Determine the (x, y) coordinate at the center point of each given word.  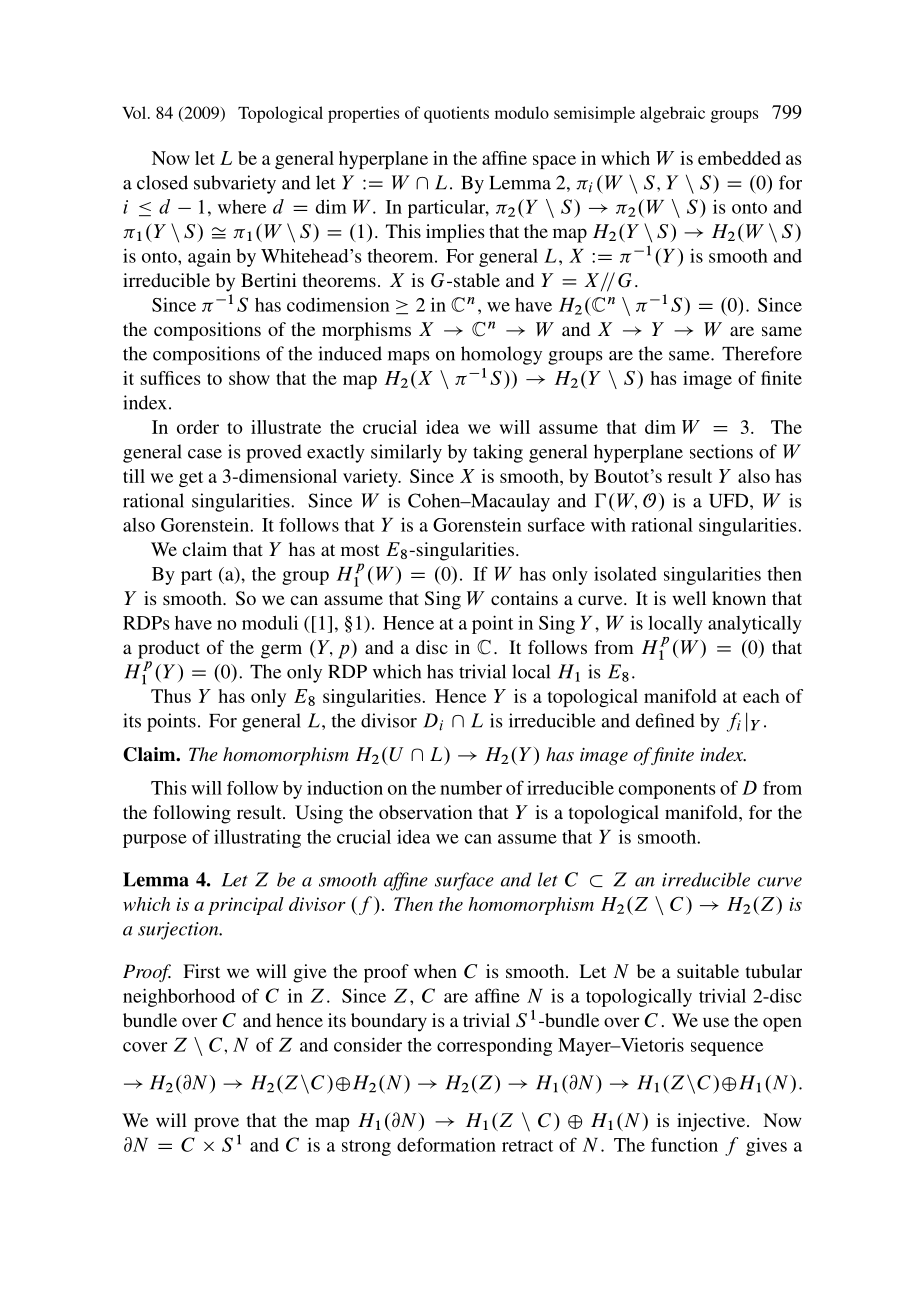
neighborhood (179, 997)
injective (712, 1122)
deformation (446, 1144)
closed (162, 182)
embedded (739, 158)
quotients (456, 114)
